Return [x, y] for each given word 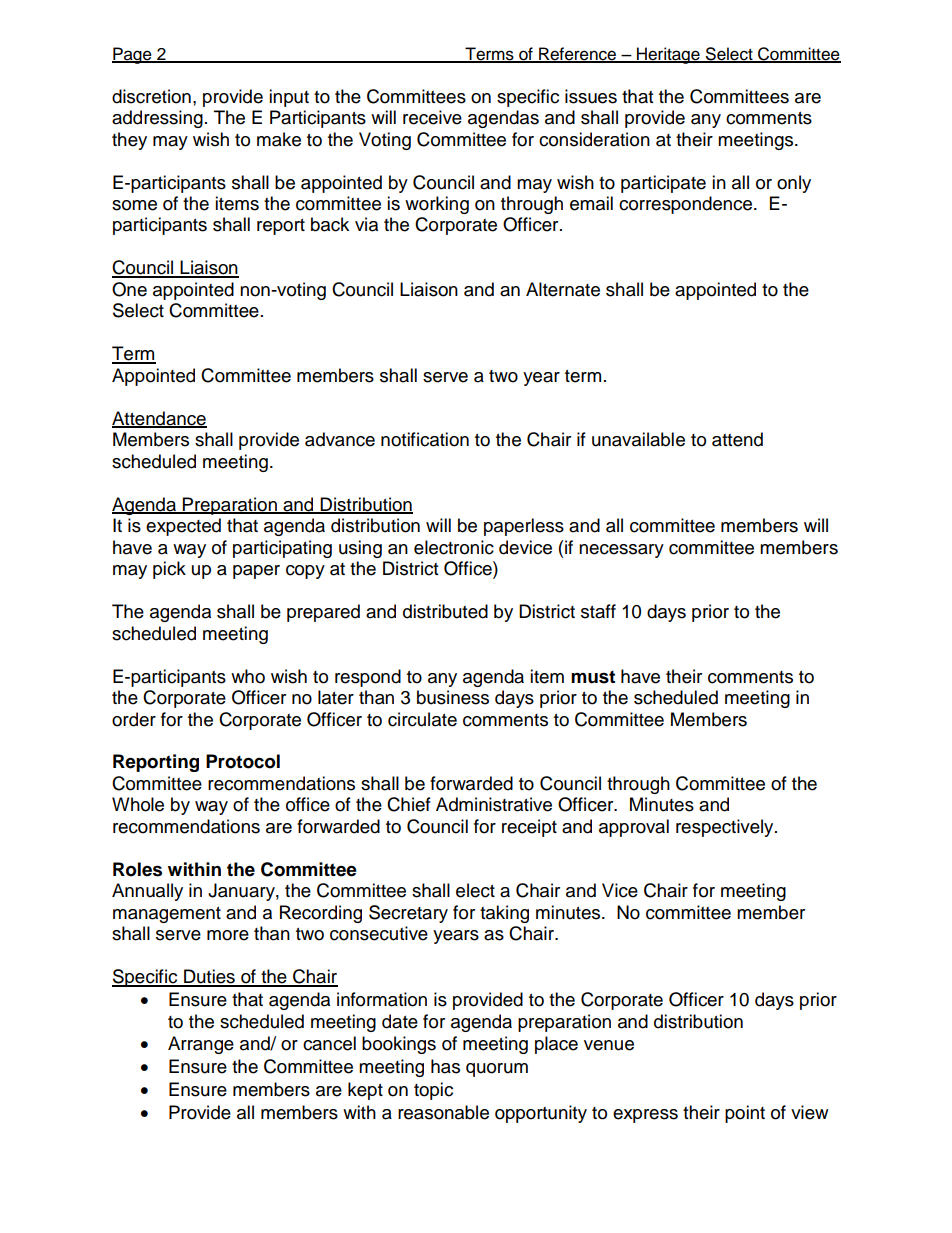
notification [425, 439]
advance [340, 439]
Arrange [201, 1045]
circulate [422, 719]
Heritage [668, 55]
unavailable [638, 439]
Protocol [243, 761]
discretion [151, 96]
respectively [726, 828]
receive [432, 117]
